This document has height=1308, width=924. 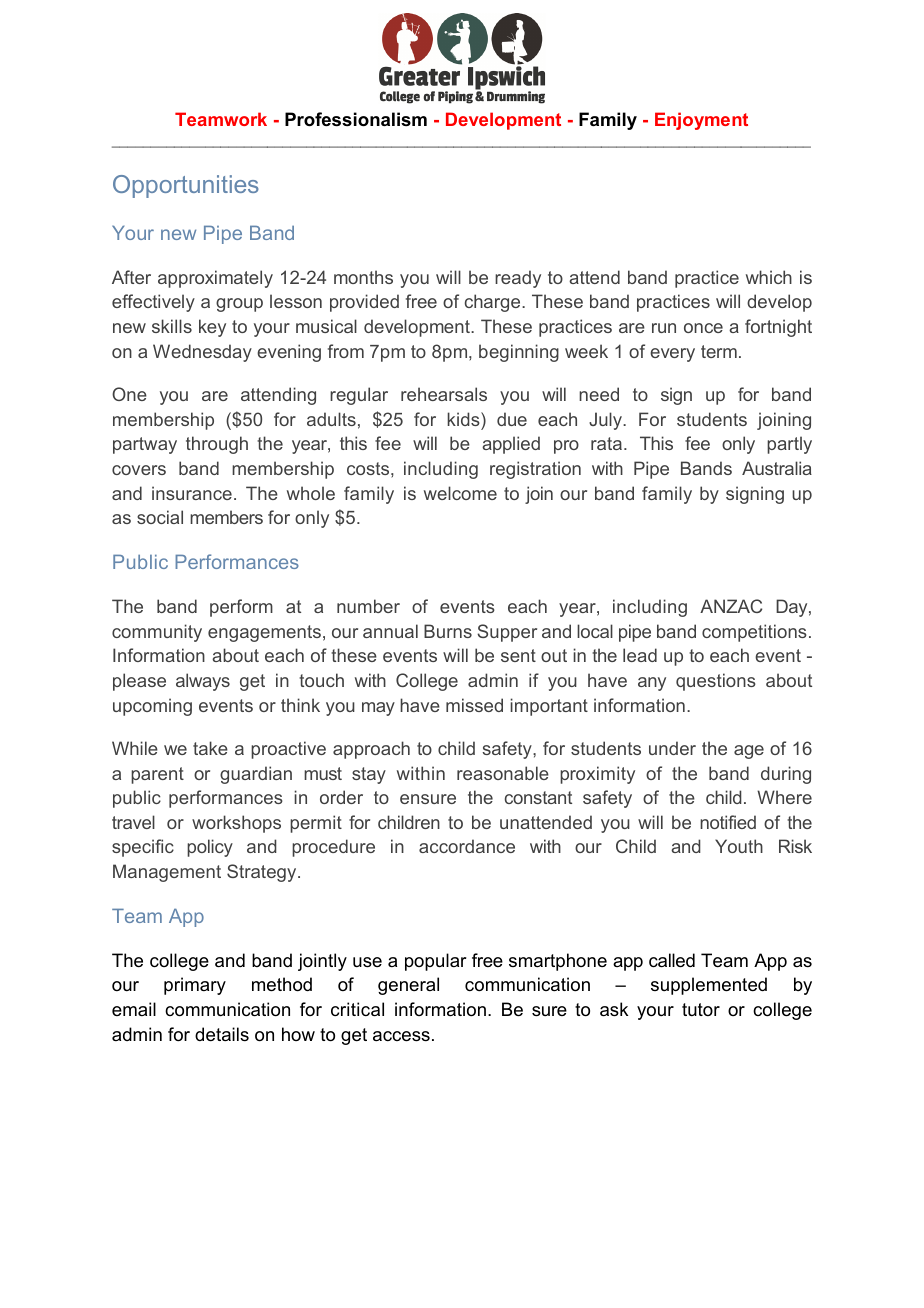 I want to click on Enjoyment, so click(x=701, y=121).
